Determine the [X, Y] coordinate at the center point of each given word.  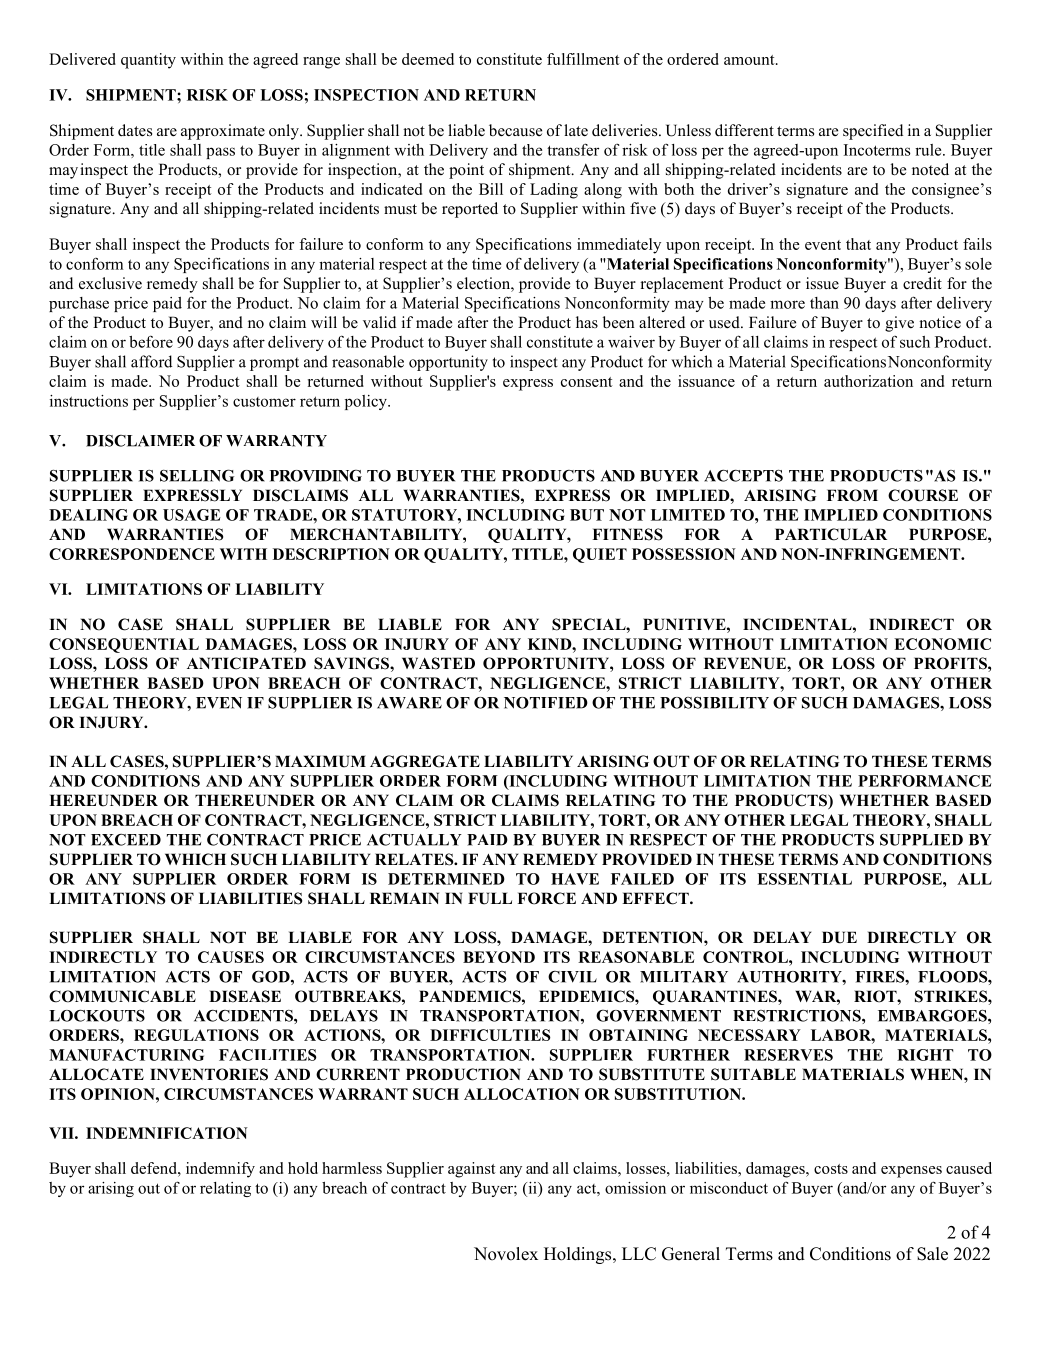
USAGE [192, 515]
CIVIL [572, 977]
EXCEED [126, 840]
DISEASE [245, 996]
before [151, 341]
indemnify [220, 1170]
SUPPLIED [921, 840]
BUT [587, 515]
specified [873, 132]
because [515, 130]
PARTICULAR [831, 534]
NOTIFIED [546, 703]
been [619, 322]
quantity [148, 61]
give [899, 324]
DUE [839, 937]
